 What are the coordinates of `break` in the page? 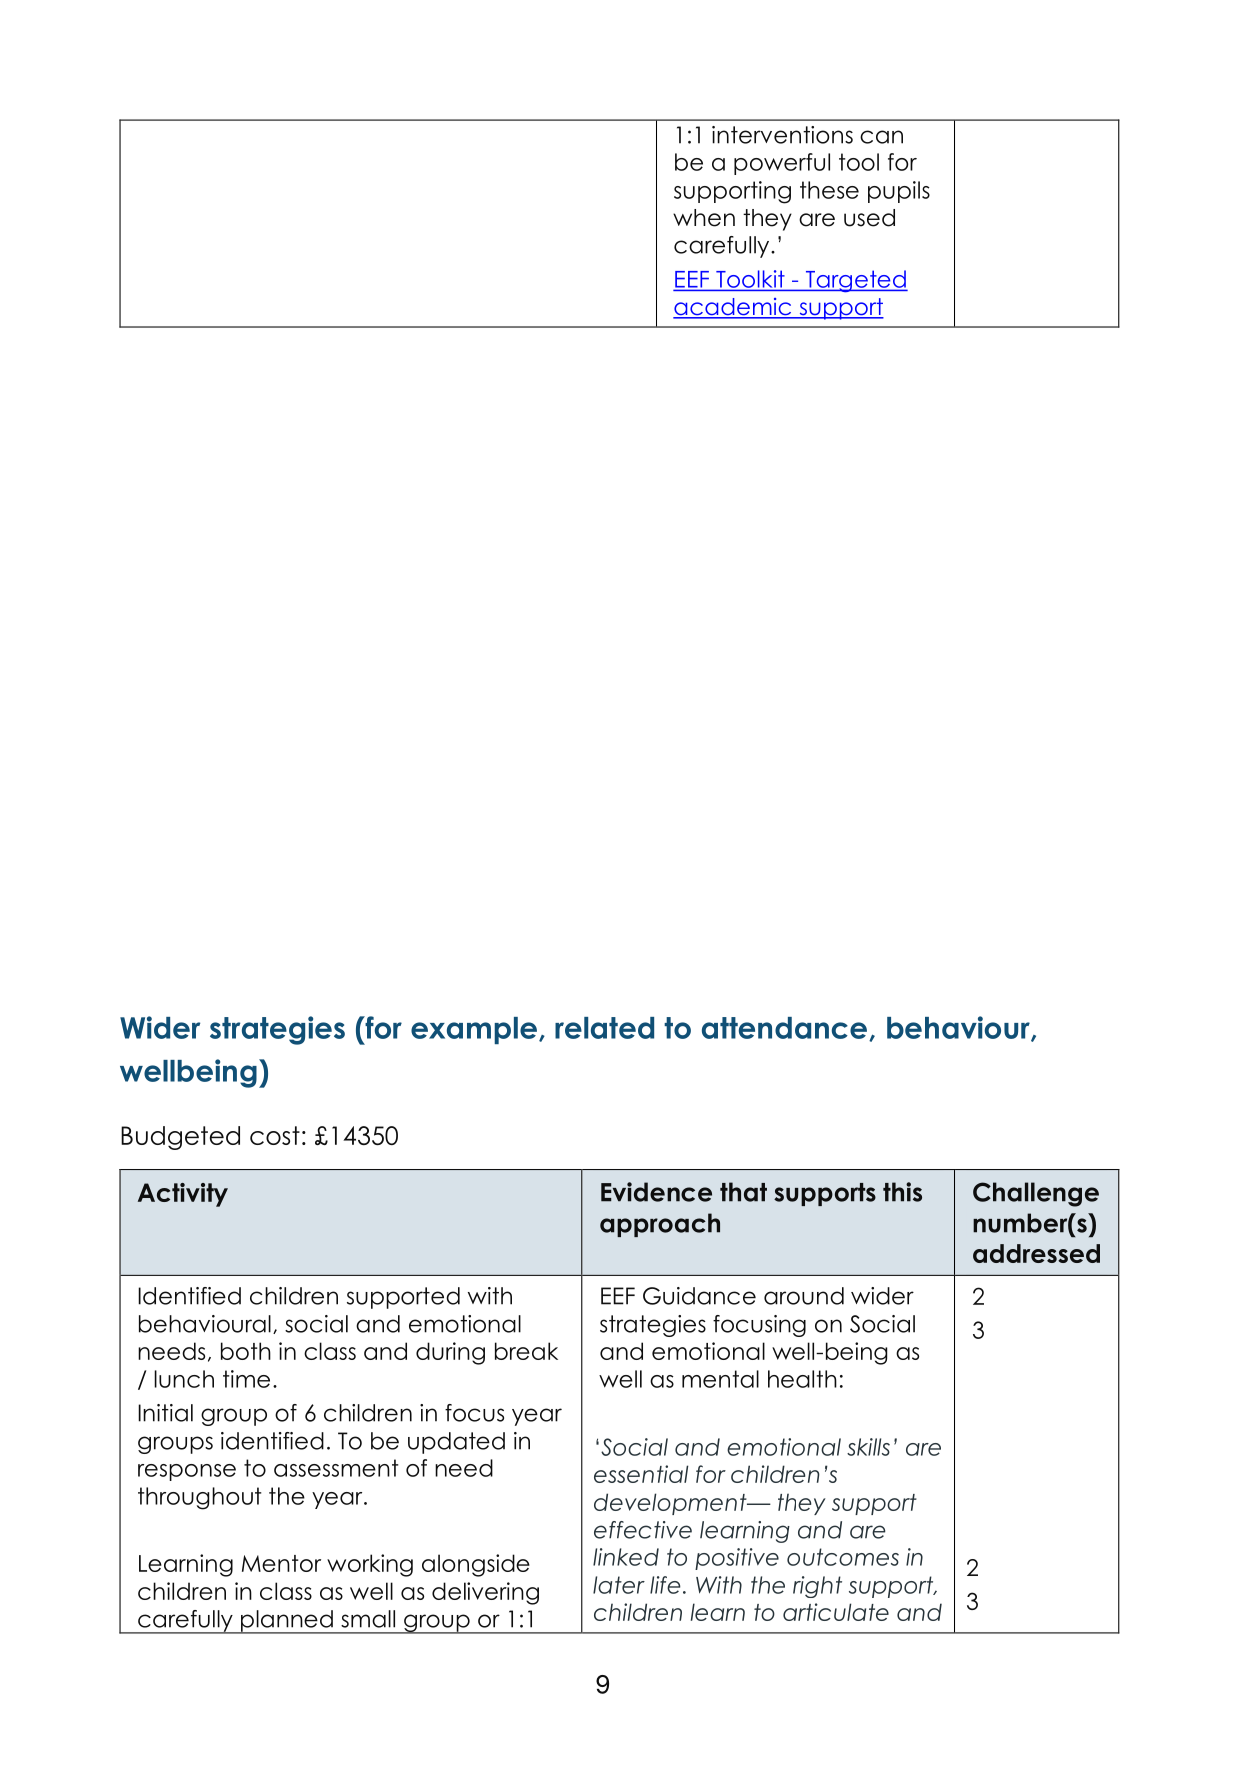 It's located at (526, 1351).
